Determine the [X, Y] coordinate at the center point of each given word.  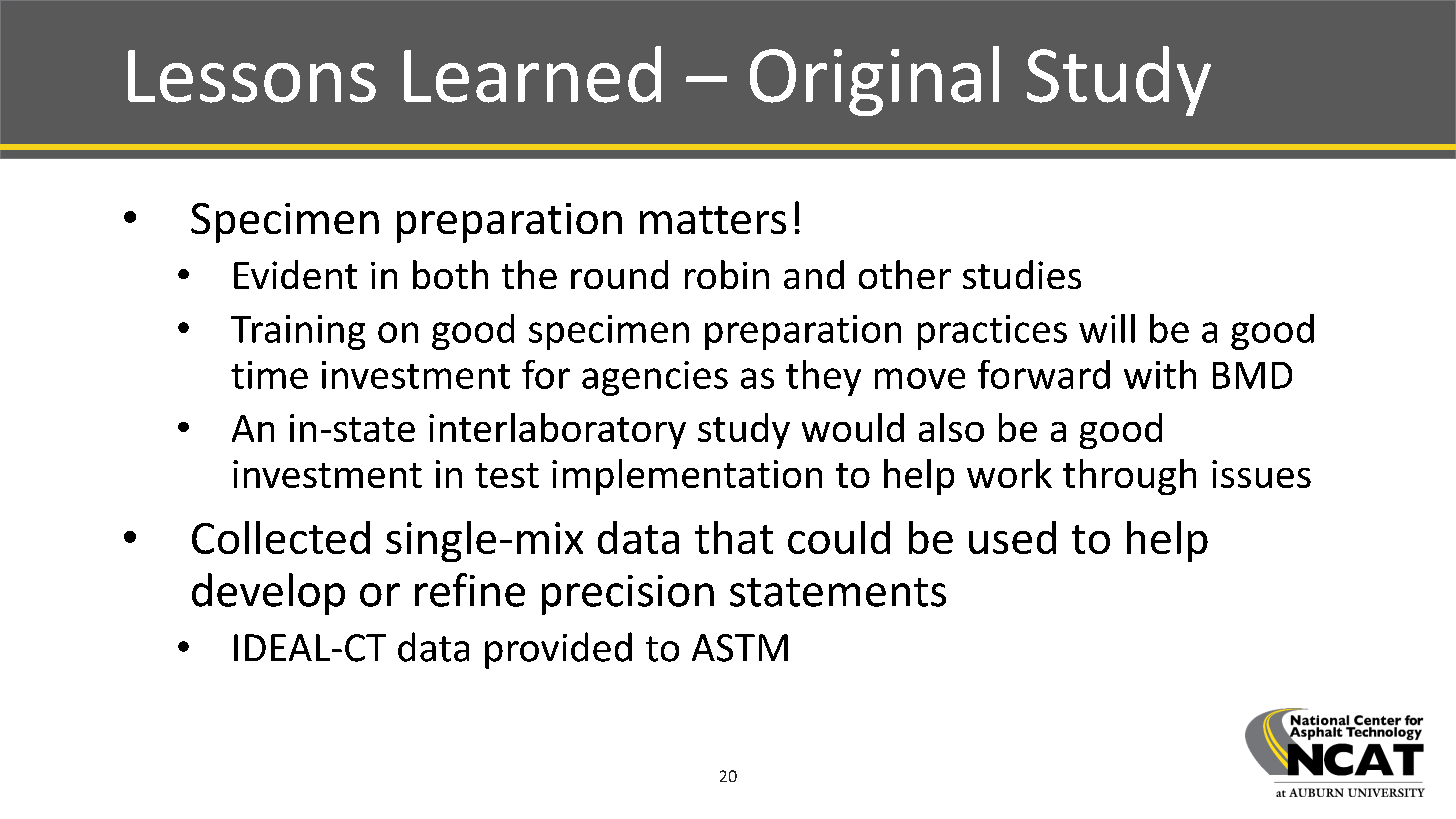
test [507, 475]
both [450, 274]
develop [268, 594]
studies [1022, 274]
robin [727, 274]
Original [874, 81]
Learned [532, 74]
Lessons [252, 76]
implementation [687, 477]
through [1129, 477]
